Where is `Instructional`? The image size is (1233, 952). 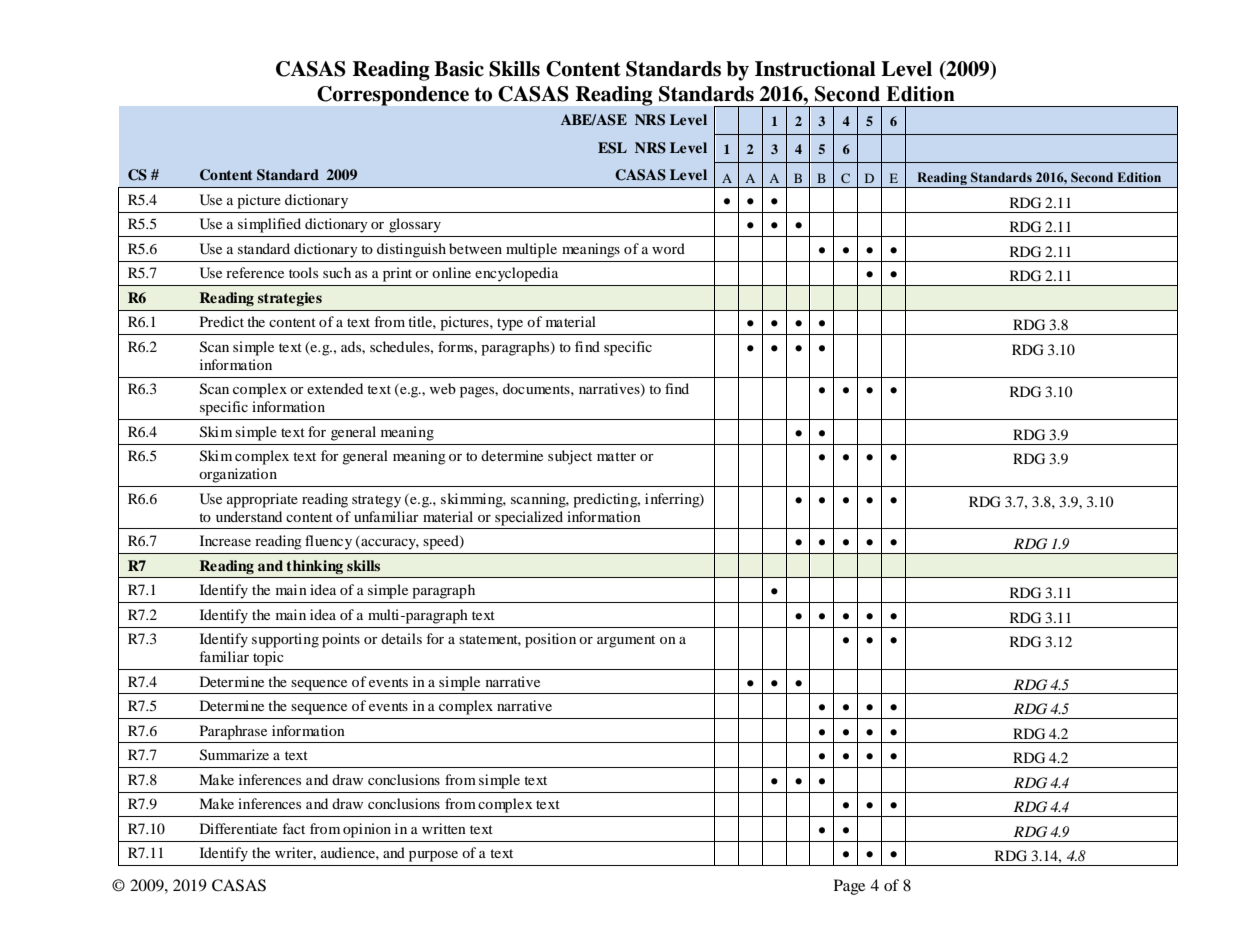 Instructional is located at coordinates (815, 69).
